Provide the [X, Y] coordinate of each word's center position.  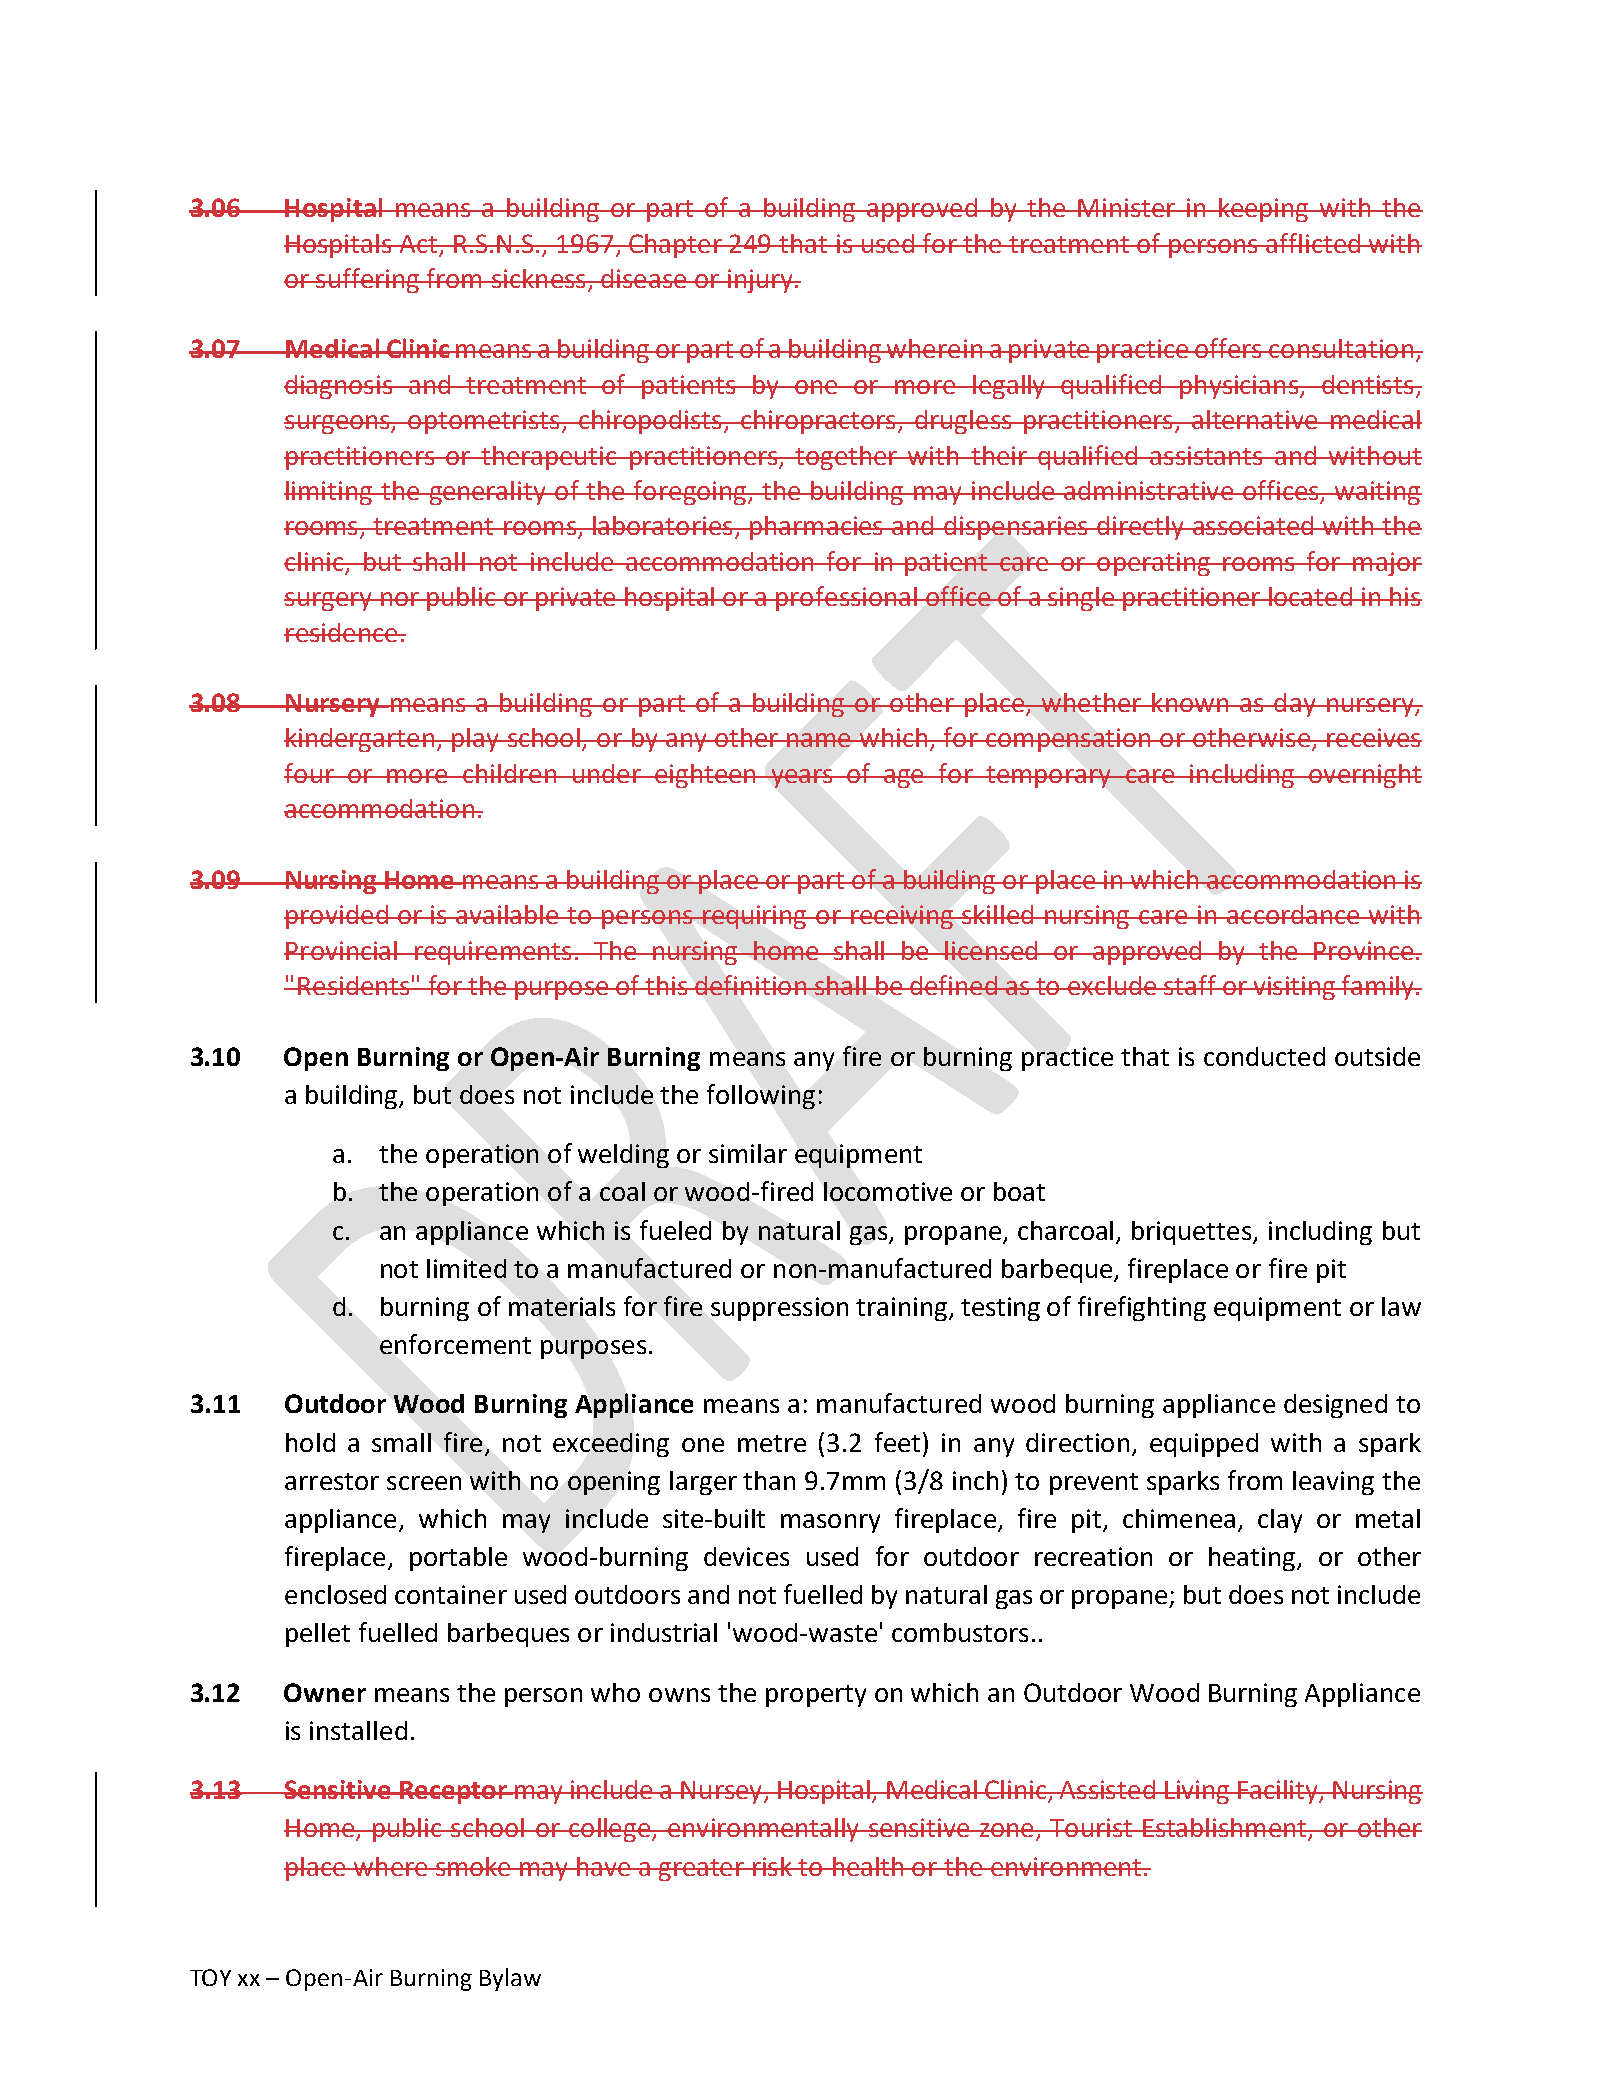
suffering [368, 280]
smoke [473, 1866]
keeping [1264, 210]
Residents [354, 985]
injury [760, 281]
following [761, 1096]
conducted [1264, 1056]
